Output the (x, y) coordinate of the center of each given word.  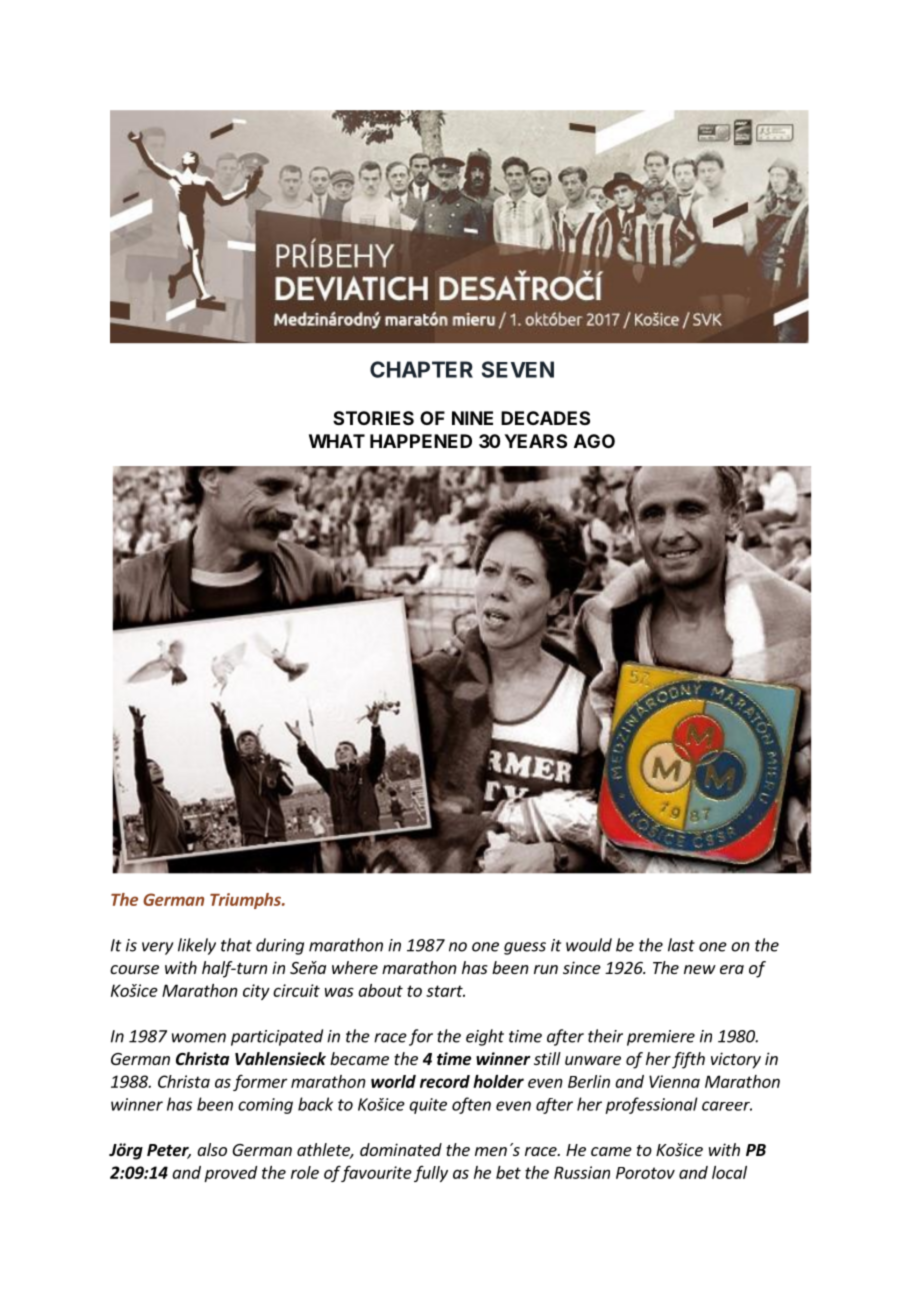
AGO (594, 441)
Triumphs (246, 901)
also (212, 1149)
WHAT (337, 441)
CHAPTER (421, 369)
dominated (401, 1149)
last (681, 945)
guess (525, 948)
